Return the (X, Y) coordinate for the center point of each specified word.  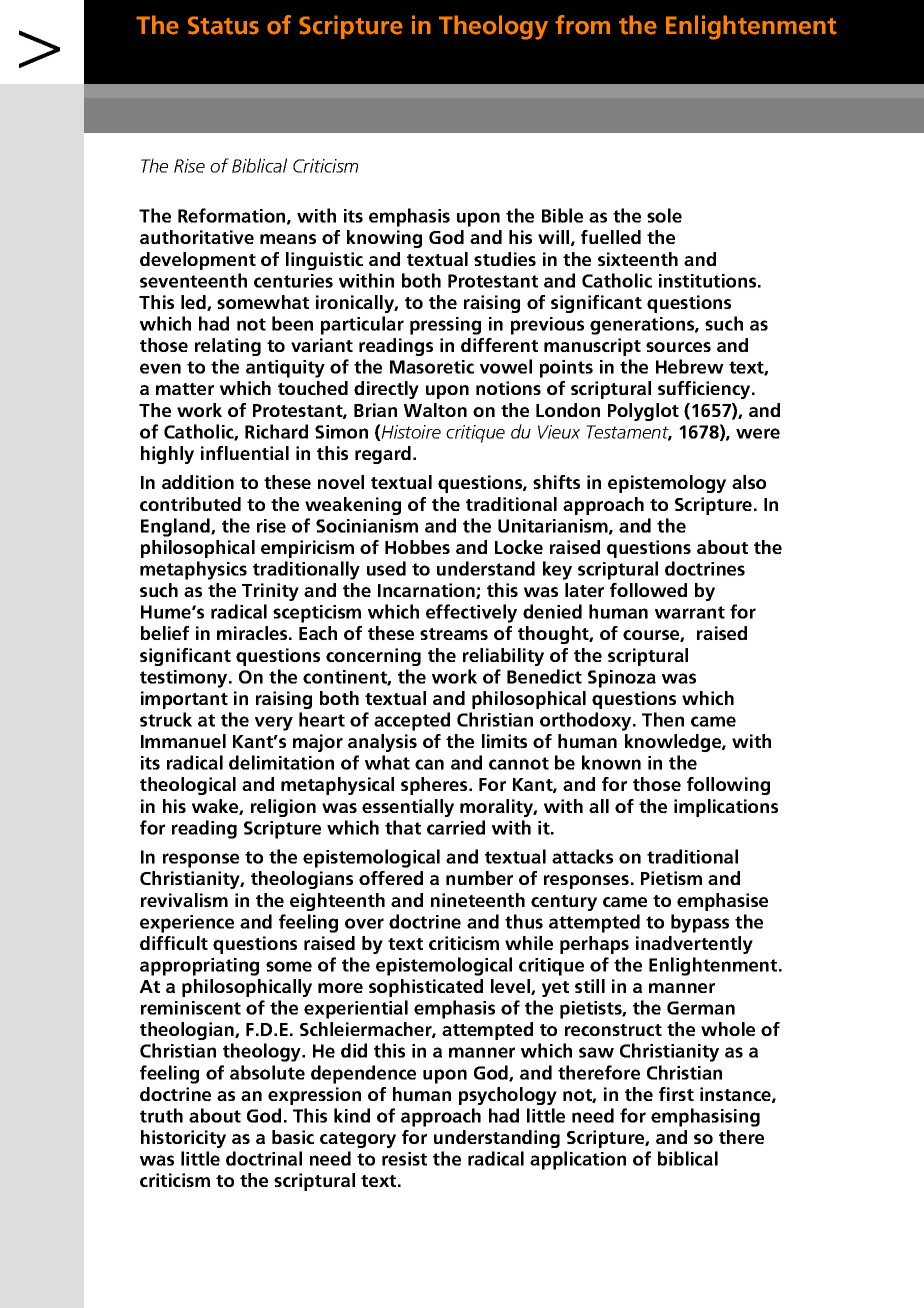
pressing (445, 326)
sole (664, 215)
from (582, 25)
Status (223, 25)
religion (283, 808)
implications (726, 808)
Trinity (270, 592)
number (479, 878)
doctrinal (264, 1158)
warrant (690, 612)
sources (678, 347)
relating (228, 347)
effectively (471, 613)
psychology (508, 1096)
